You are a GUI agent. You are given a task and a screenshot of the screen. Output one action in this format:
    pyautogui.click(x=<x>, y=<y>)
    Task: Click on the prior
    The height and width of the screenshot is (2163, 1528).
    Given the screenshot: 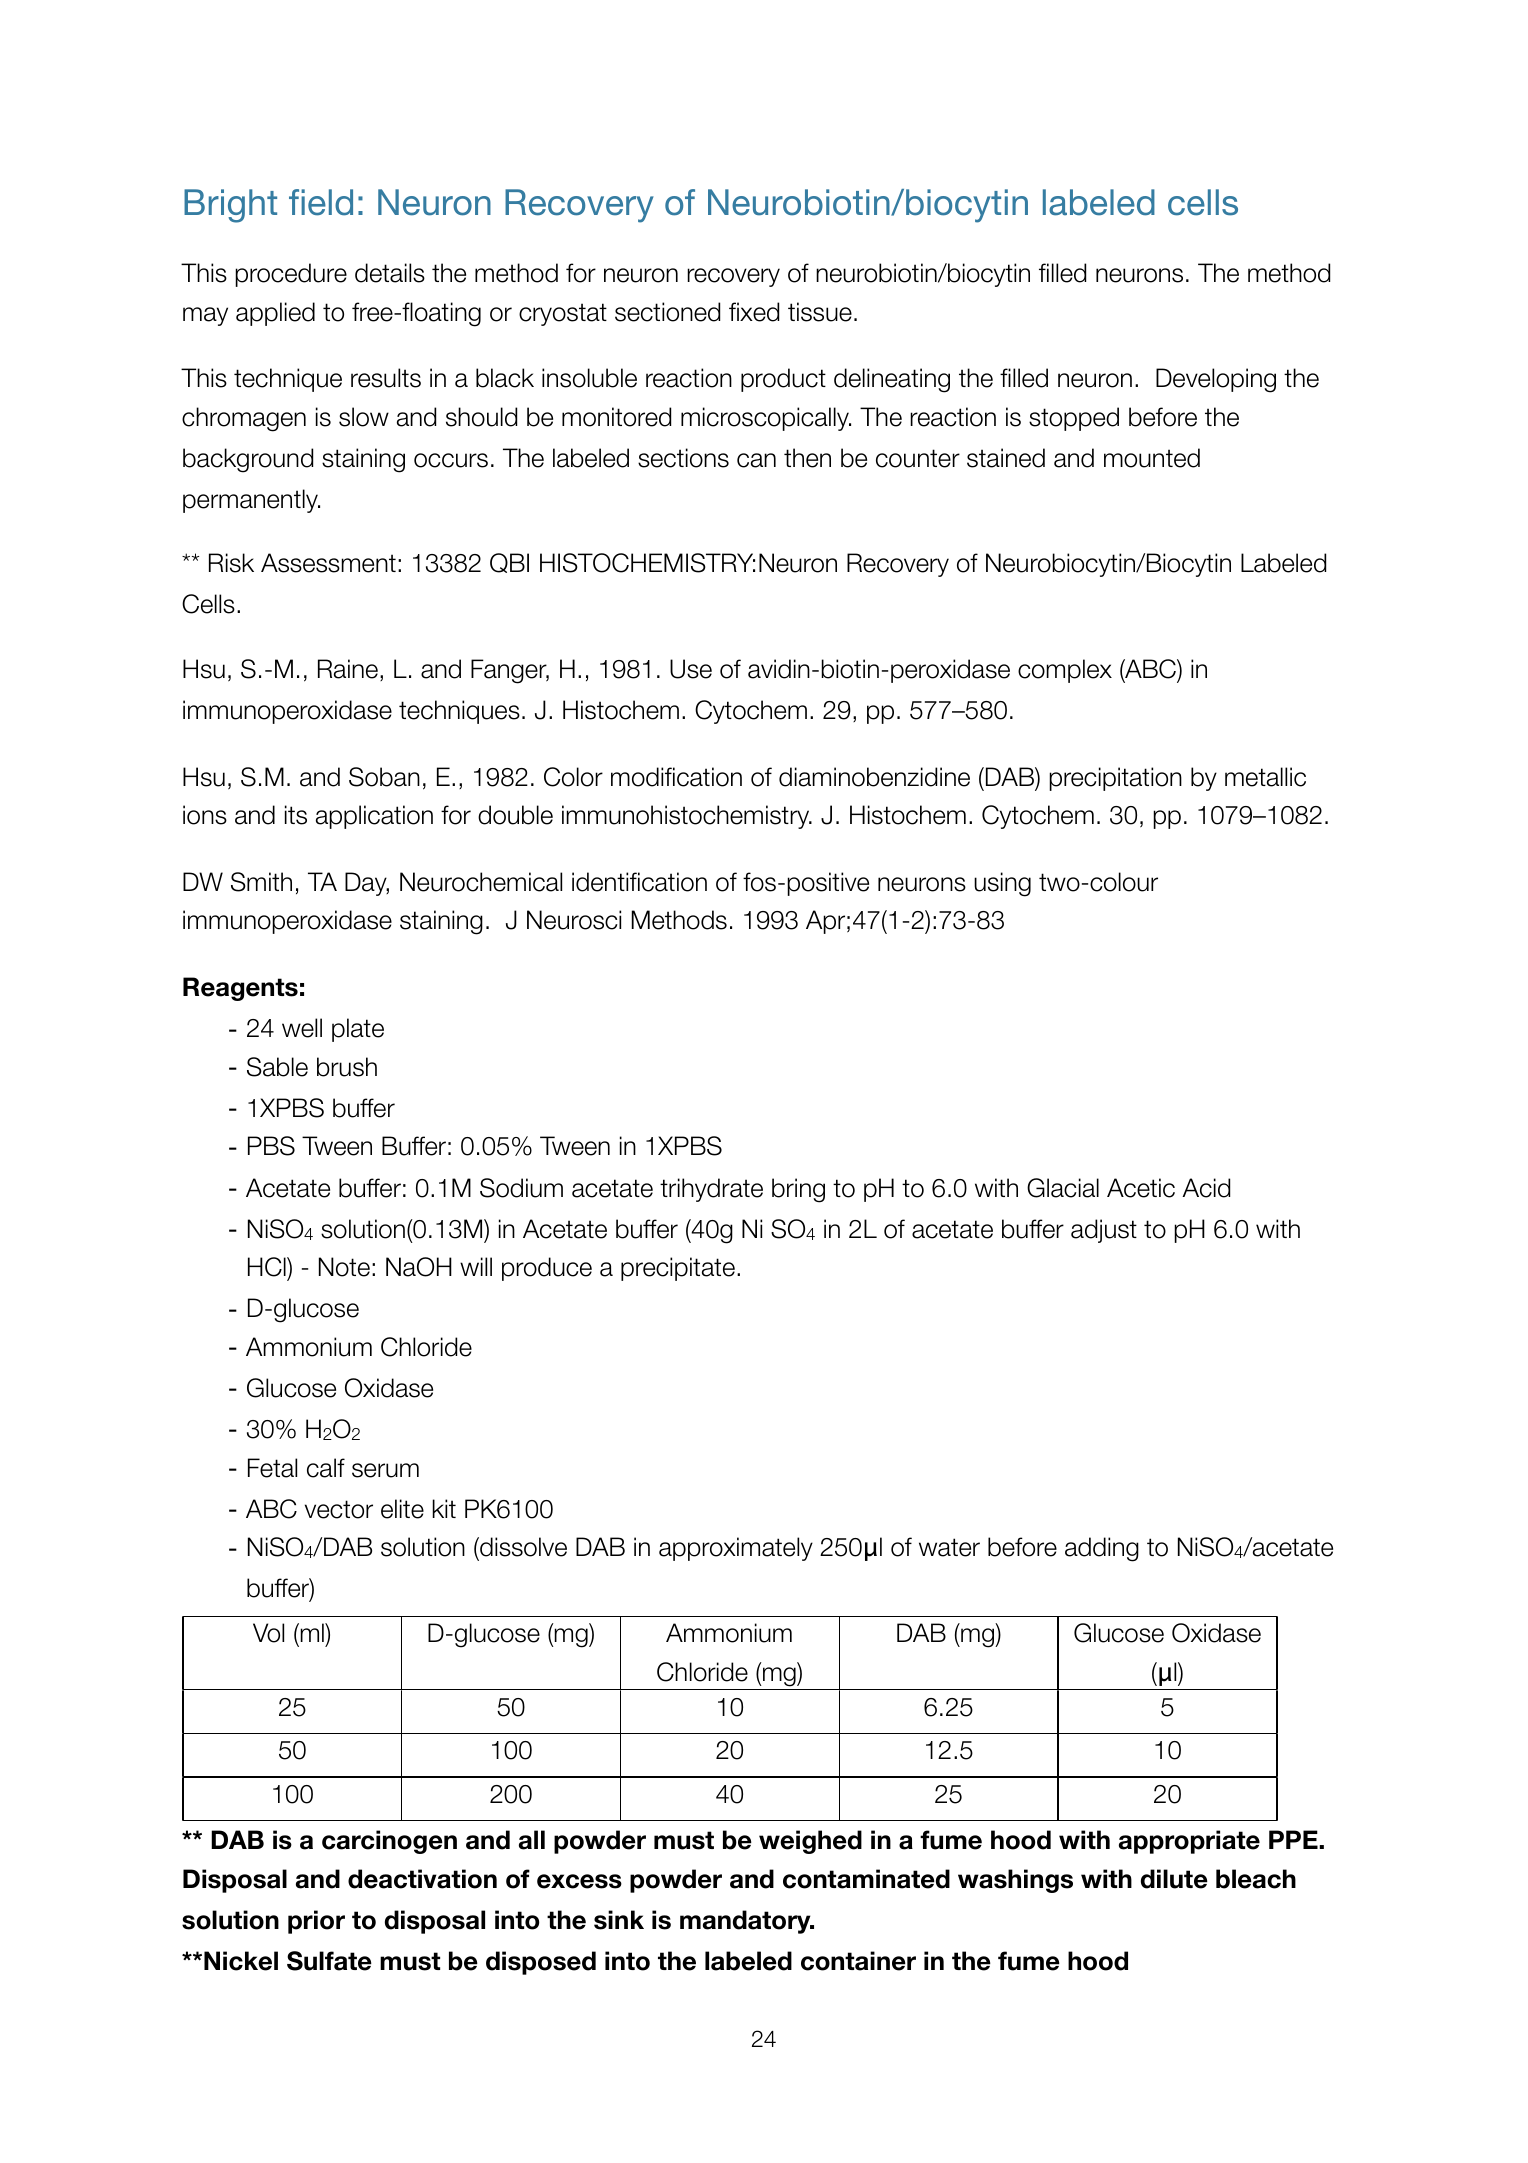 What is the action you would take?
    pyautogui.click(x=316, y=1922)
